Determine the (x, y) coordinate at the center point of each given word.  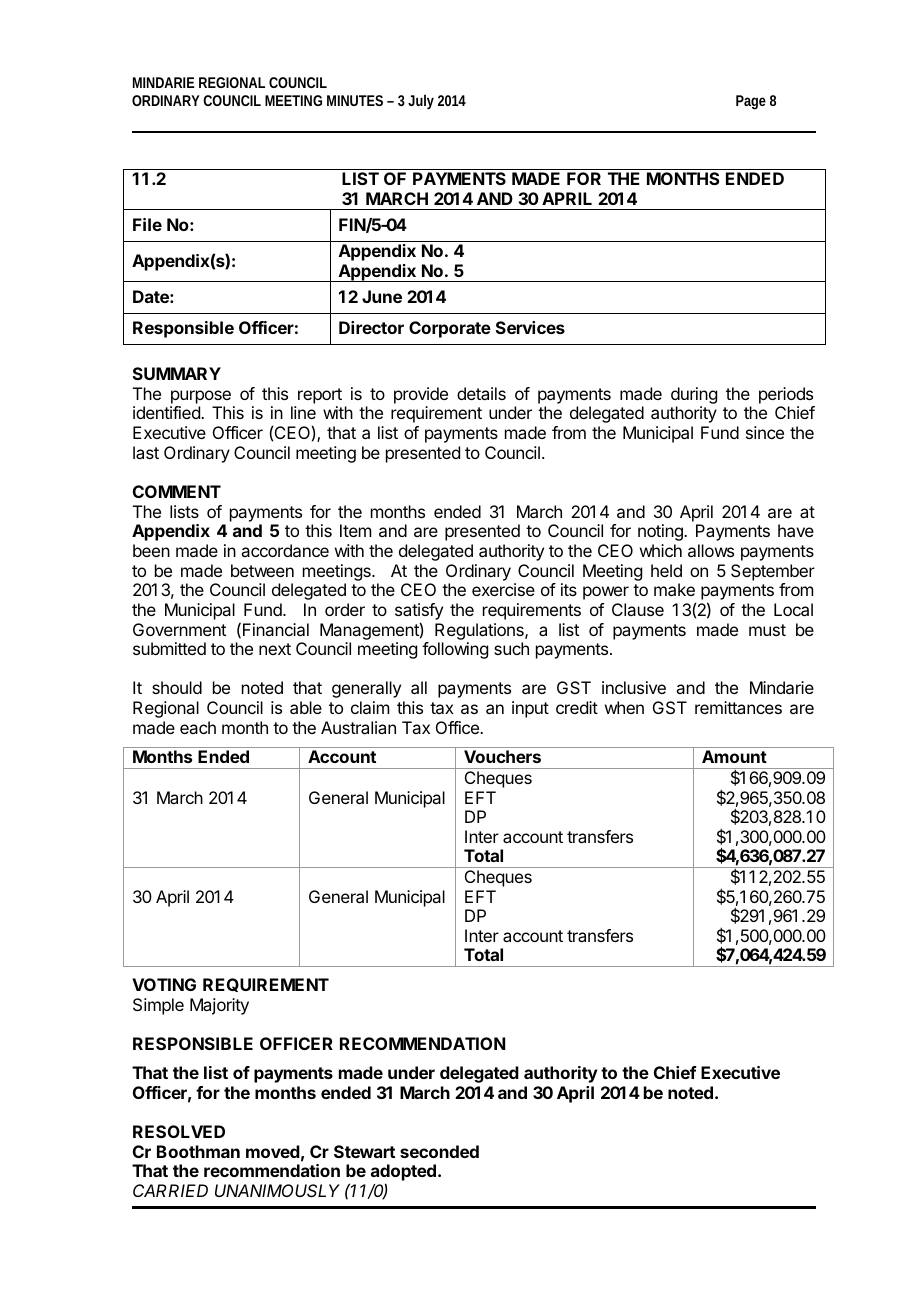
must (767, 630)
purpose (201, 397)
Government (179, 629)
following (455, 650)
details (481, 393)
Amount (734, 756)
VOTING (164, 984)
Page (751, 102)
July (421, 101)
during (694, 395)
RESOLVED (179, 1131)
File (147, 224)
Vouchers (502, 756)
